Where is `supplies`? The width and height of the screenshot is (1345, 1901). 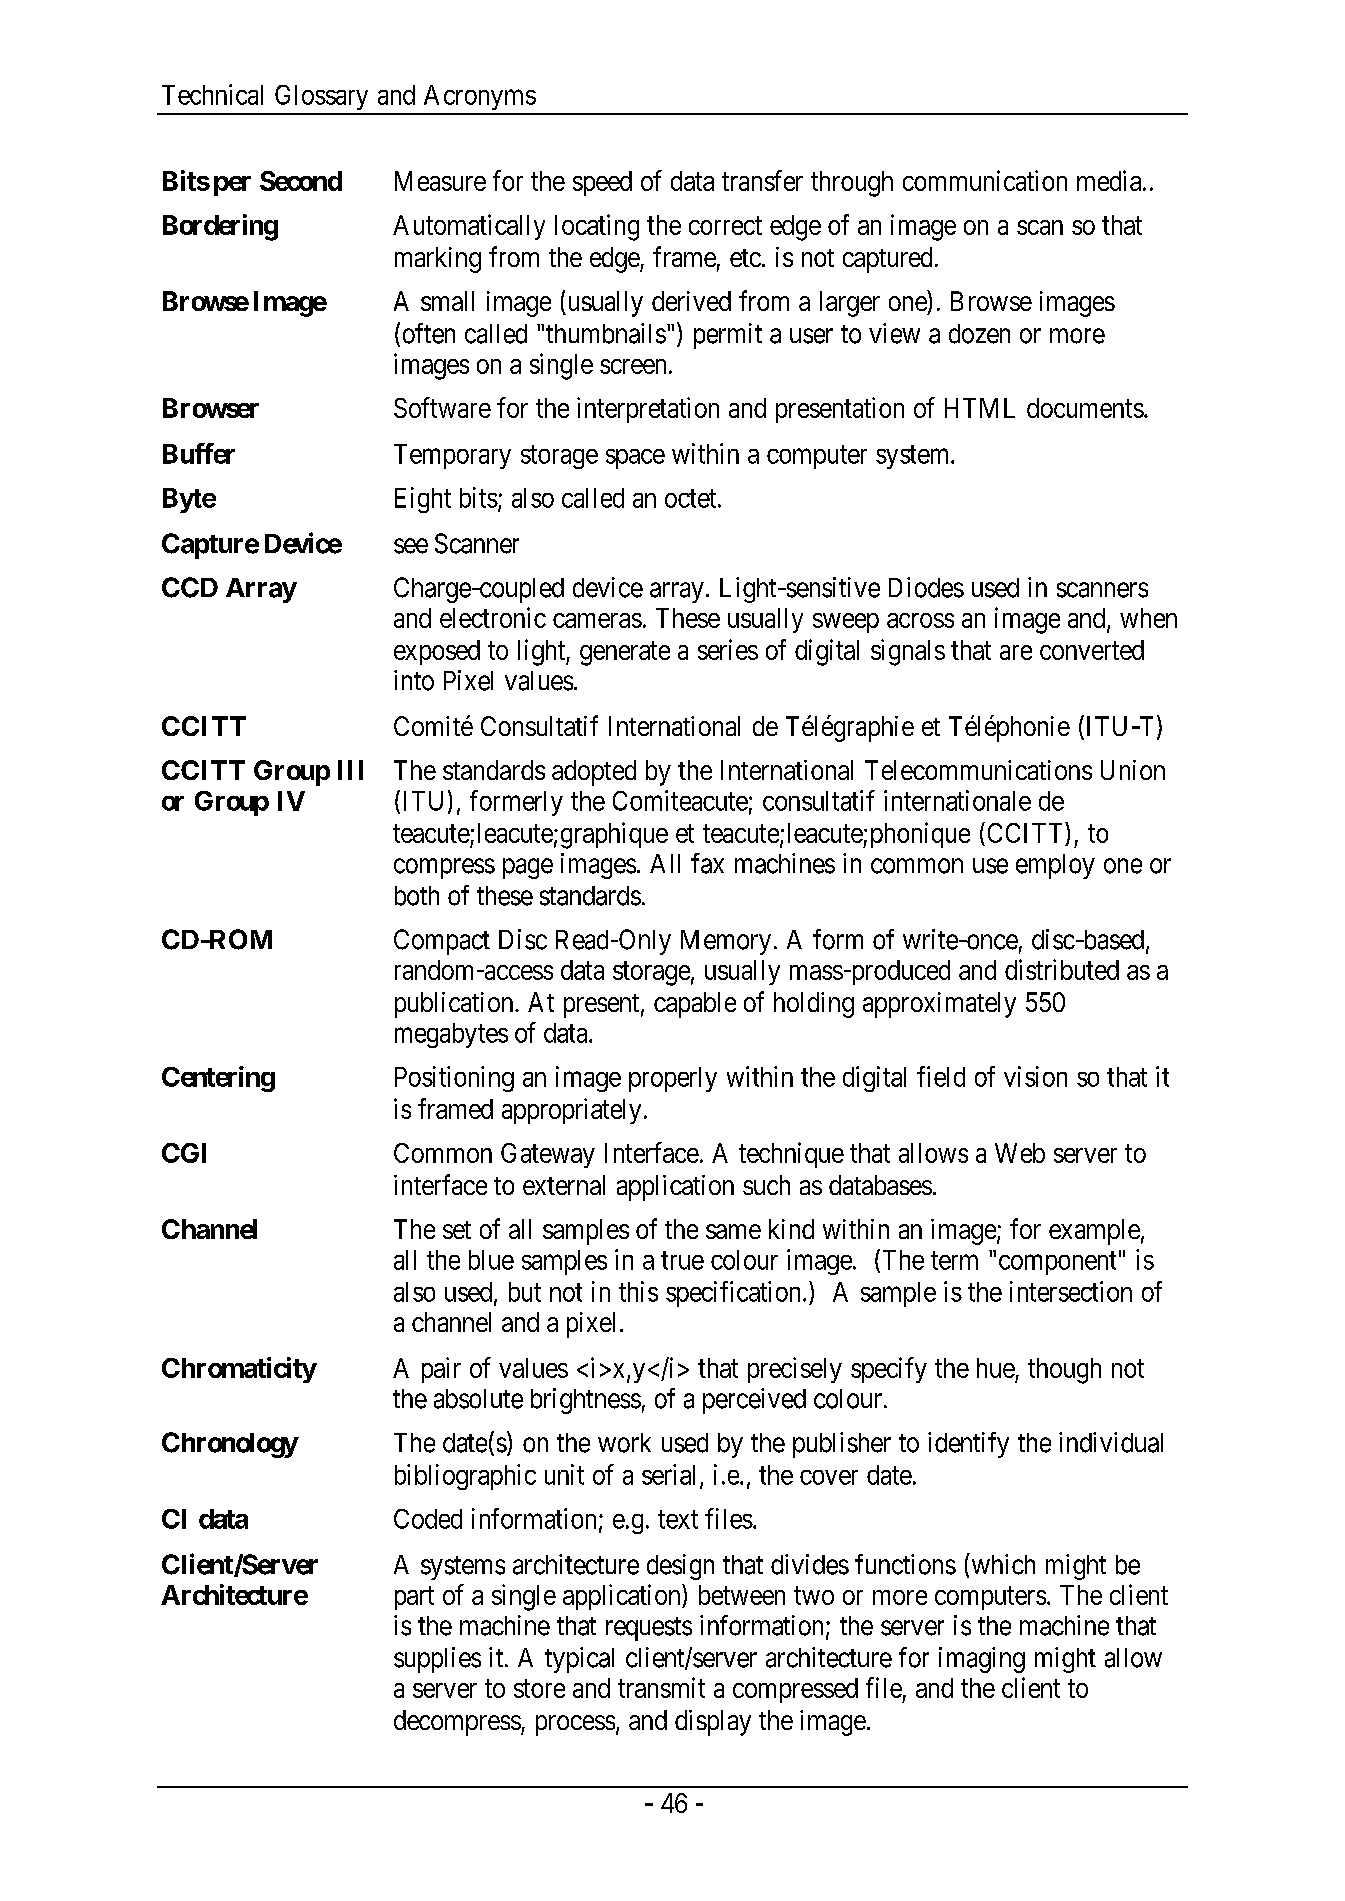
supplies is located at coordinates (437, 1660).
